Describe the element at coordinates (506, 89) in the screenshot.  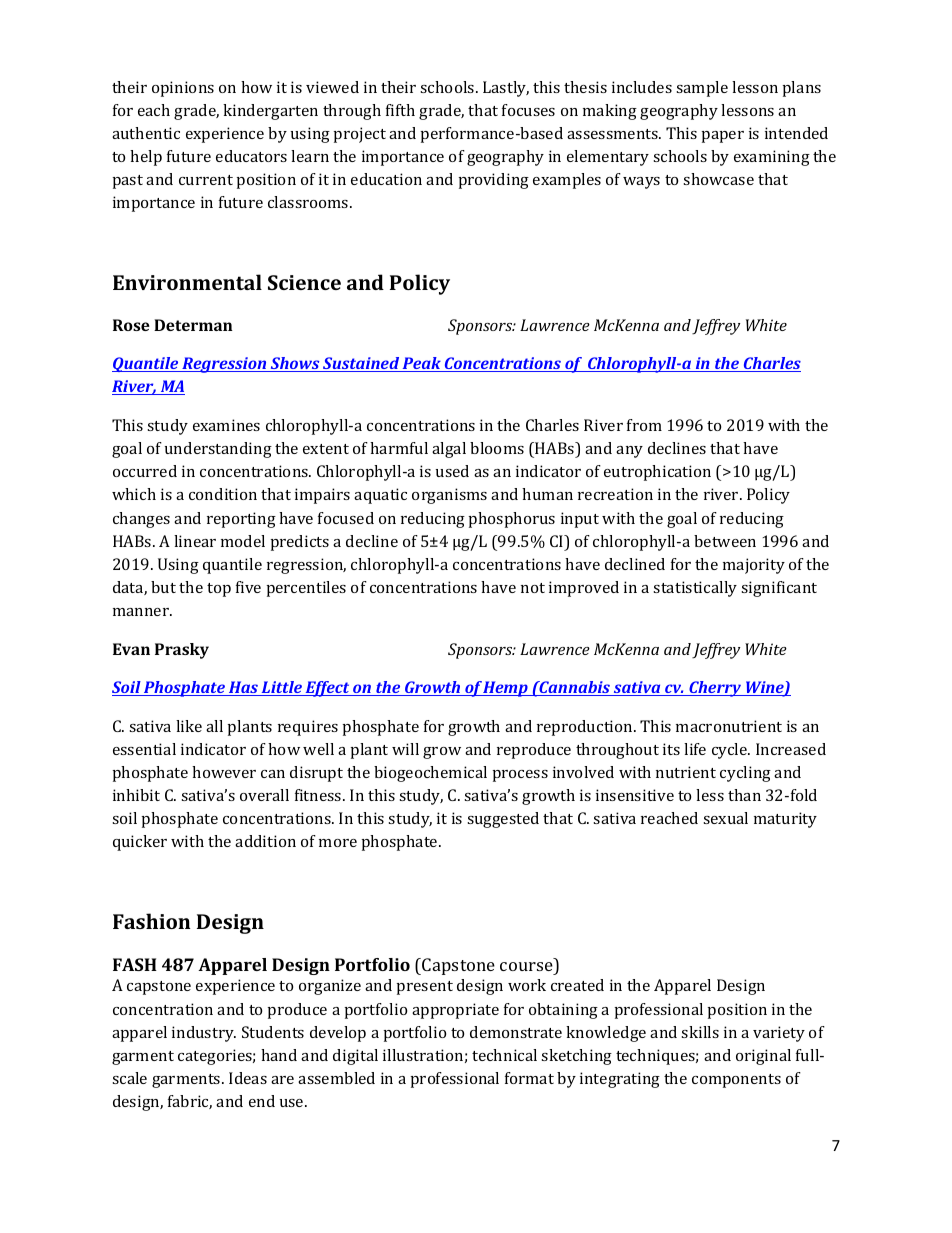
I see `Lastly` at that location.
